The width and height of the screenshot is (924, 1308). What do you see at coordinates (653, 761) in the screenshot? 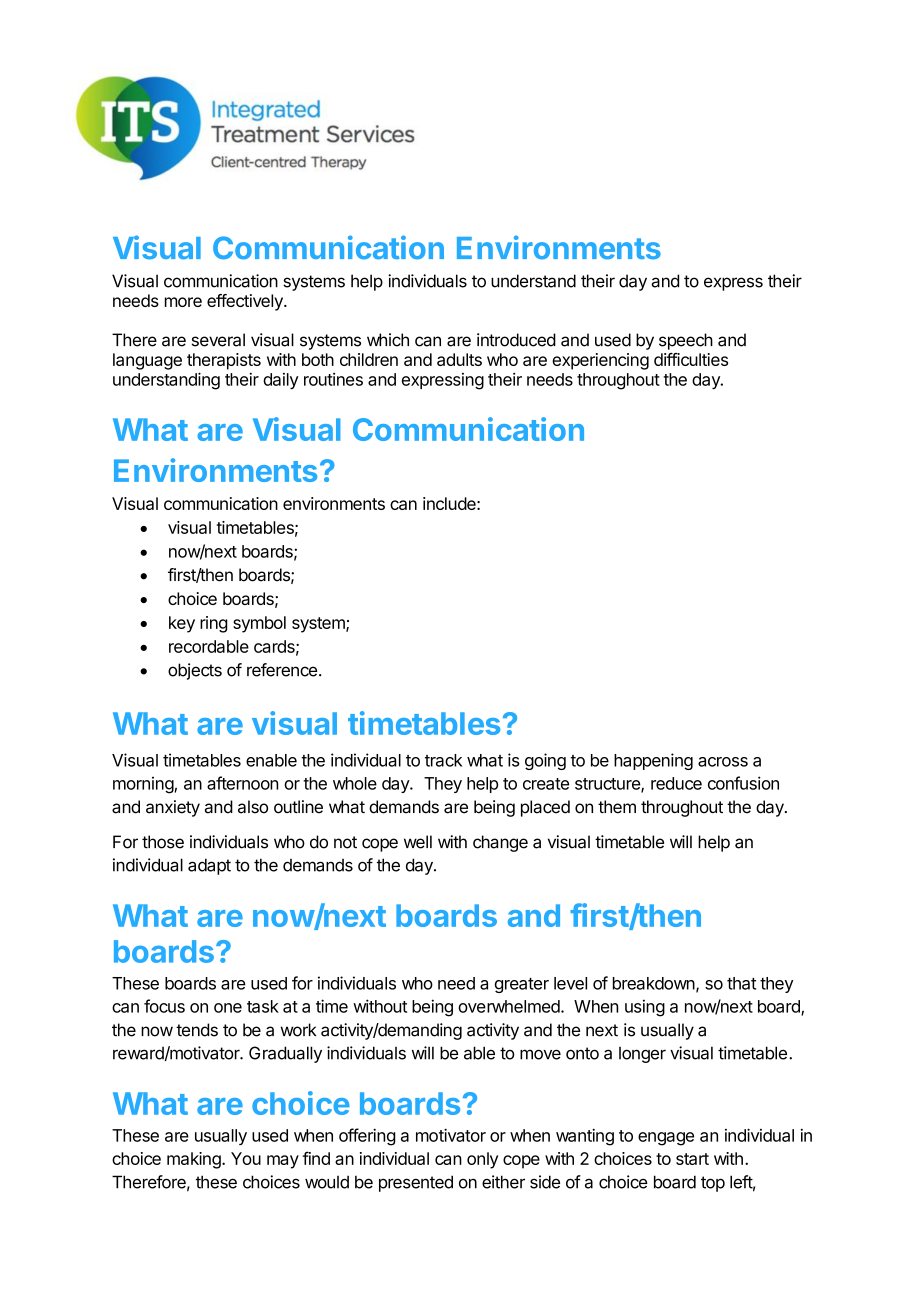
I see `happening` at bounding box center [653, 761].
